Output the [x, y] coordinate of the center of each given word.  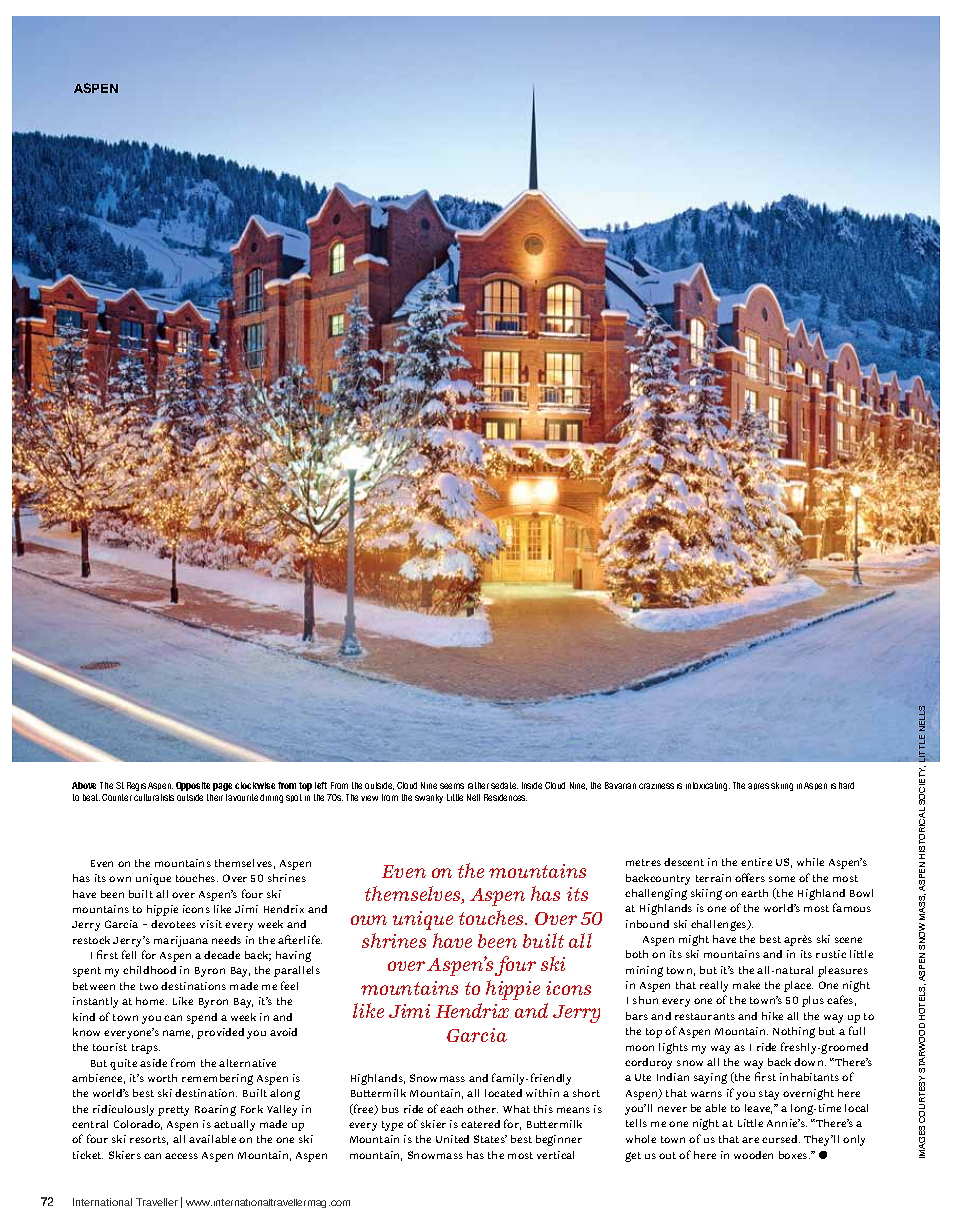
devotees [173, 924]
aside [153, 1063]
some [782, 879]
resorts [149, 1140]
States [490, 1139]
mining [644, 971]
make [746, 985]
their [215, 797]
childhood [149, 970]
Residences [505, 797]
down [810, 1062]
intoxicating [708, 786]
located [503, 1093]
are [750, 1140]
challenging [656, 894]
